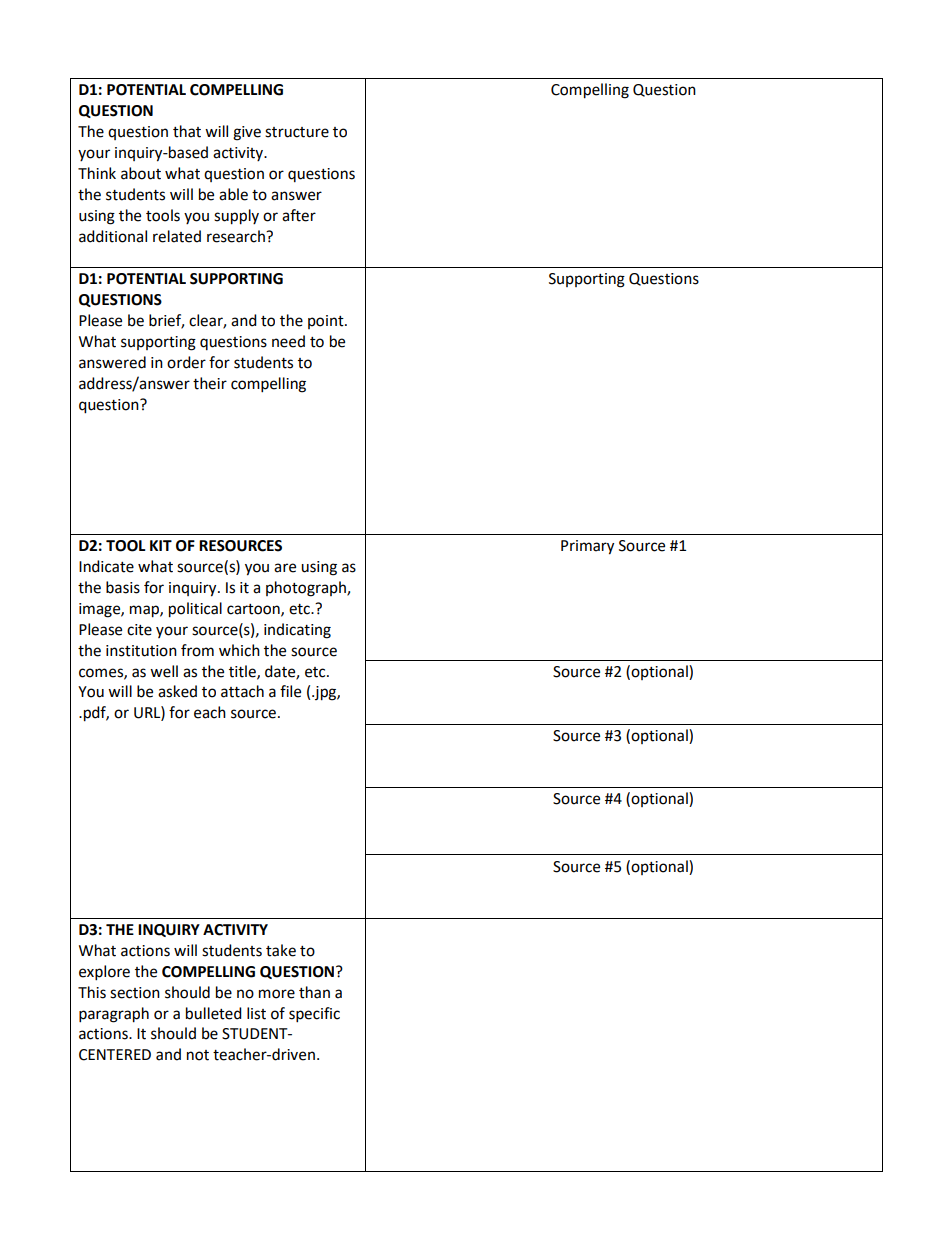  What do you see at coordinates (186, 362) in the document?
I see `order` at bounding box center [186, 362].
